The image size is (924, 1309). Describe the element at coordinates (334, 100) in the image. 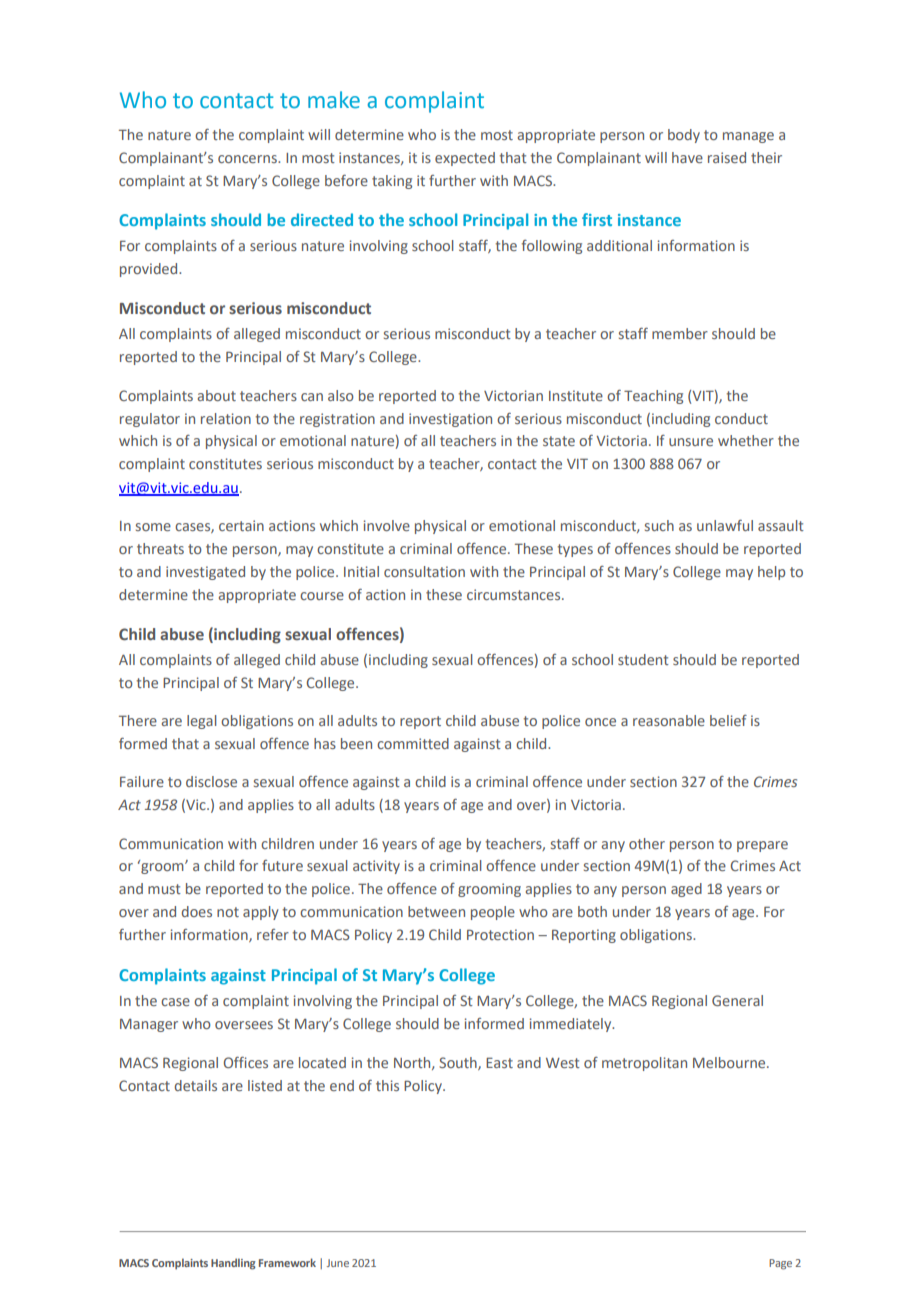

I see `make` at that location.
